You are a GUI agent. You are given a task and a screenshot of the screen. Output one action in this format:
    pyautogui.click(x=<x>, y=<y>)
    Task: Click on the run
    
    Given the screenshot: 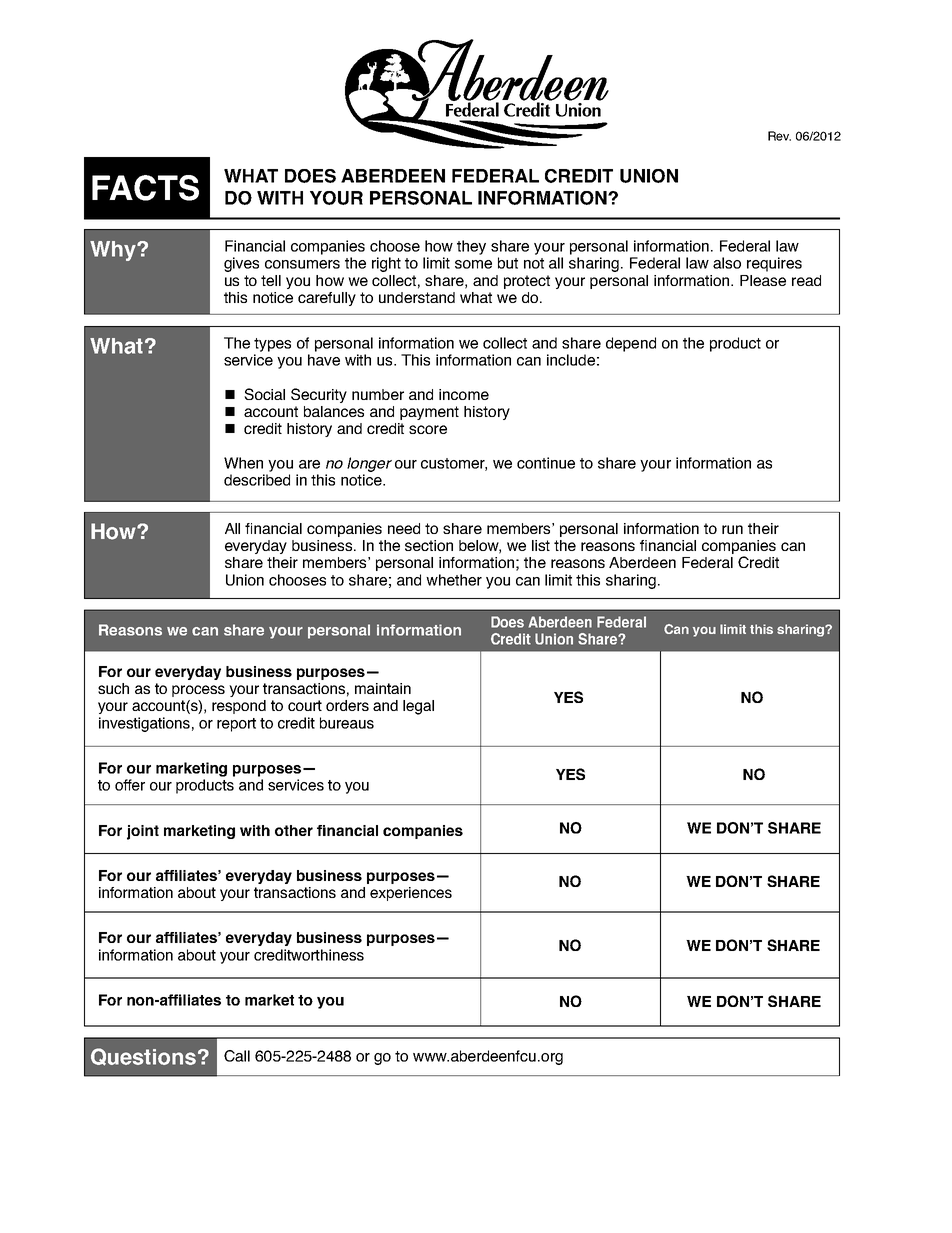 What is the action you would take?
    pyautogui.click(x=732, y=529)
